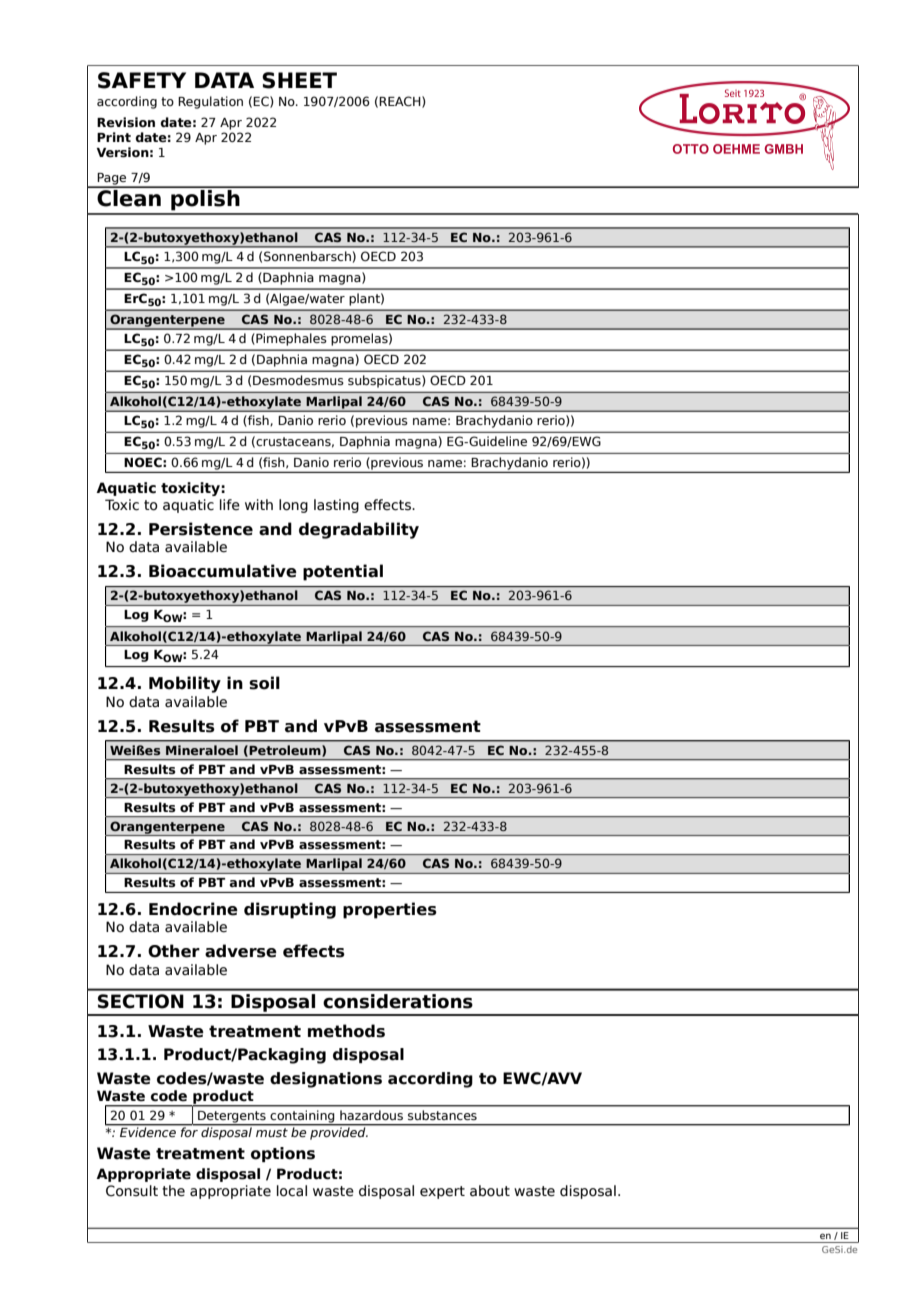 The image size is (924, 1308). Describe the element at coordinates (210, 102) in the document. I see `Regulation` at that location.
